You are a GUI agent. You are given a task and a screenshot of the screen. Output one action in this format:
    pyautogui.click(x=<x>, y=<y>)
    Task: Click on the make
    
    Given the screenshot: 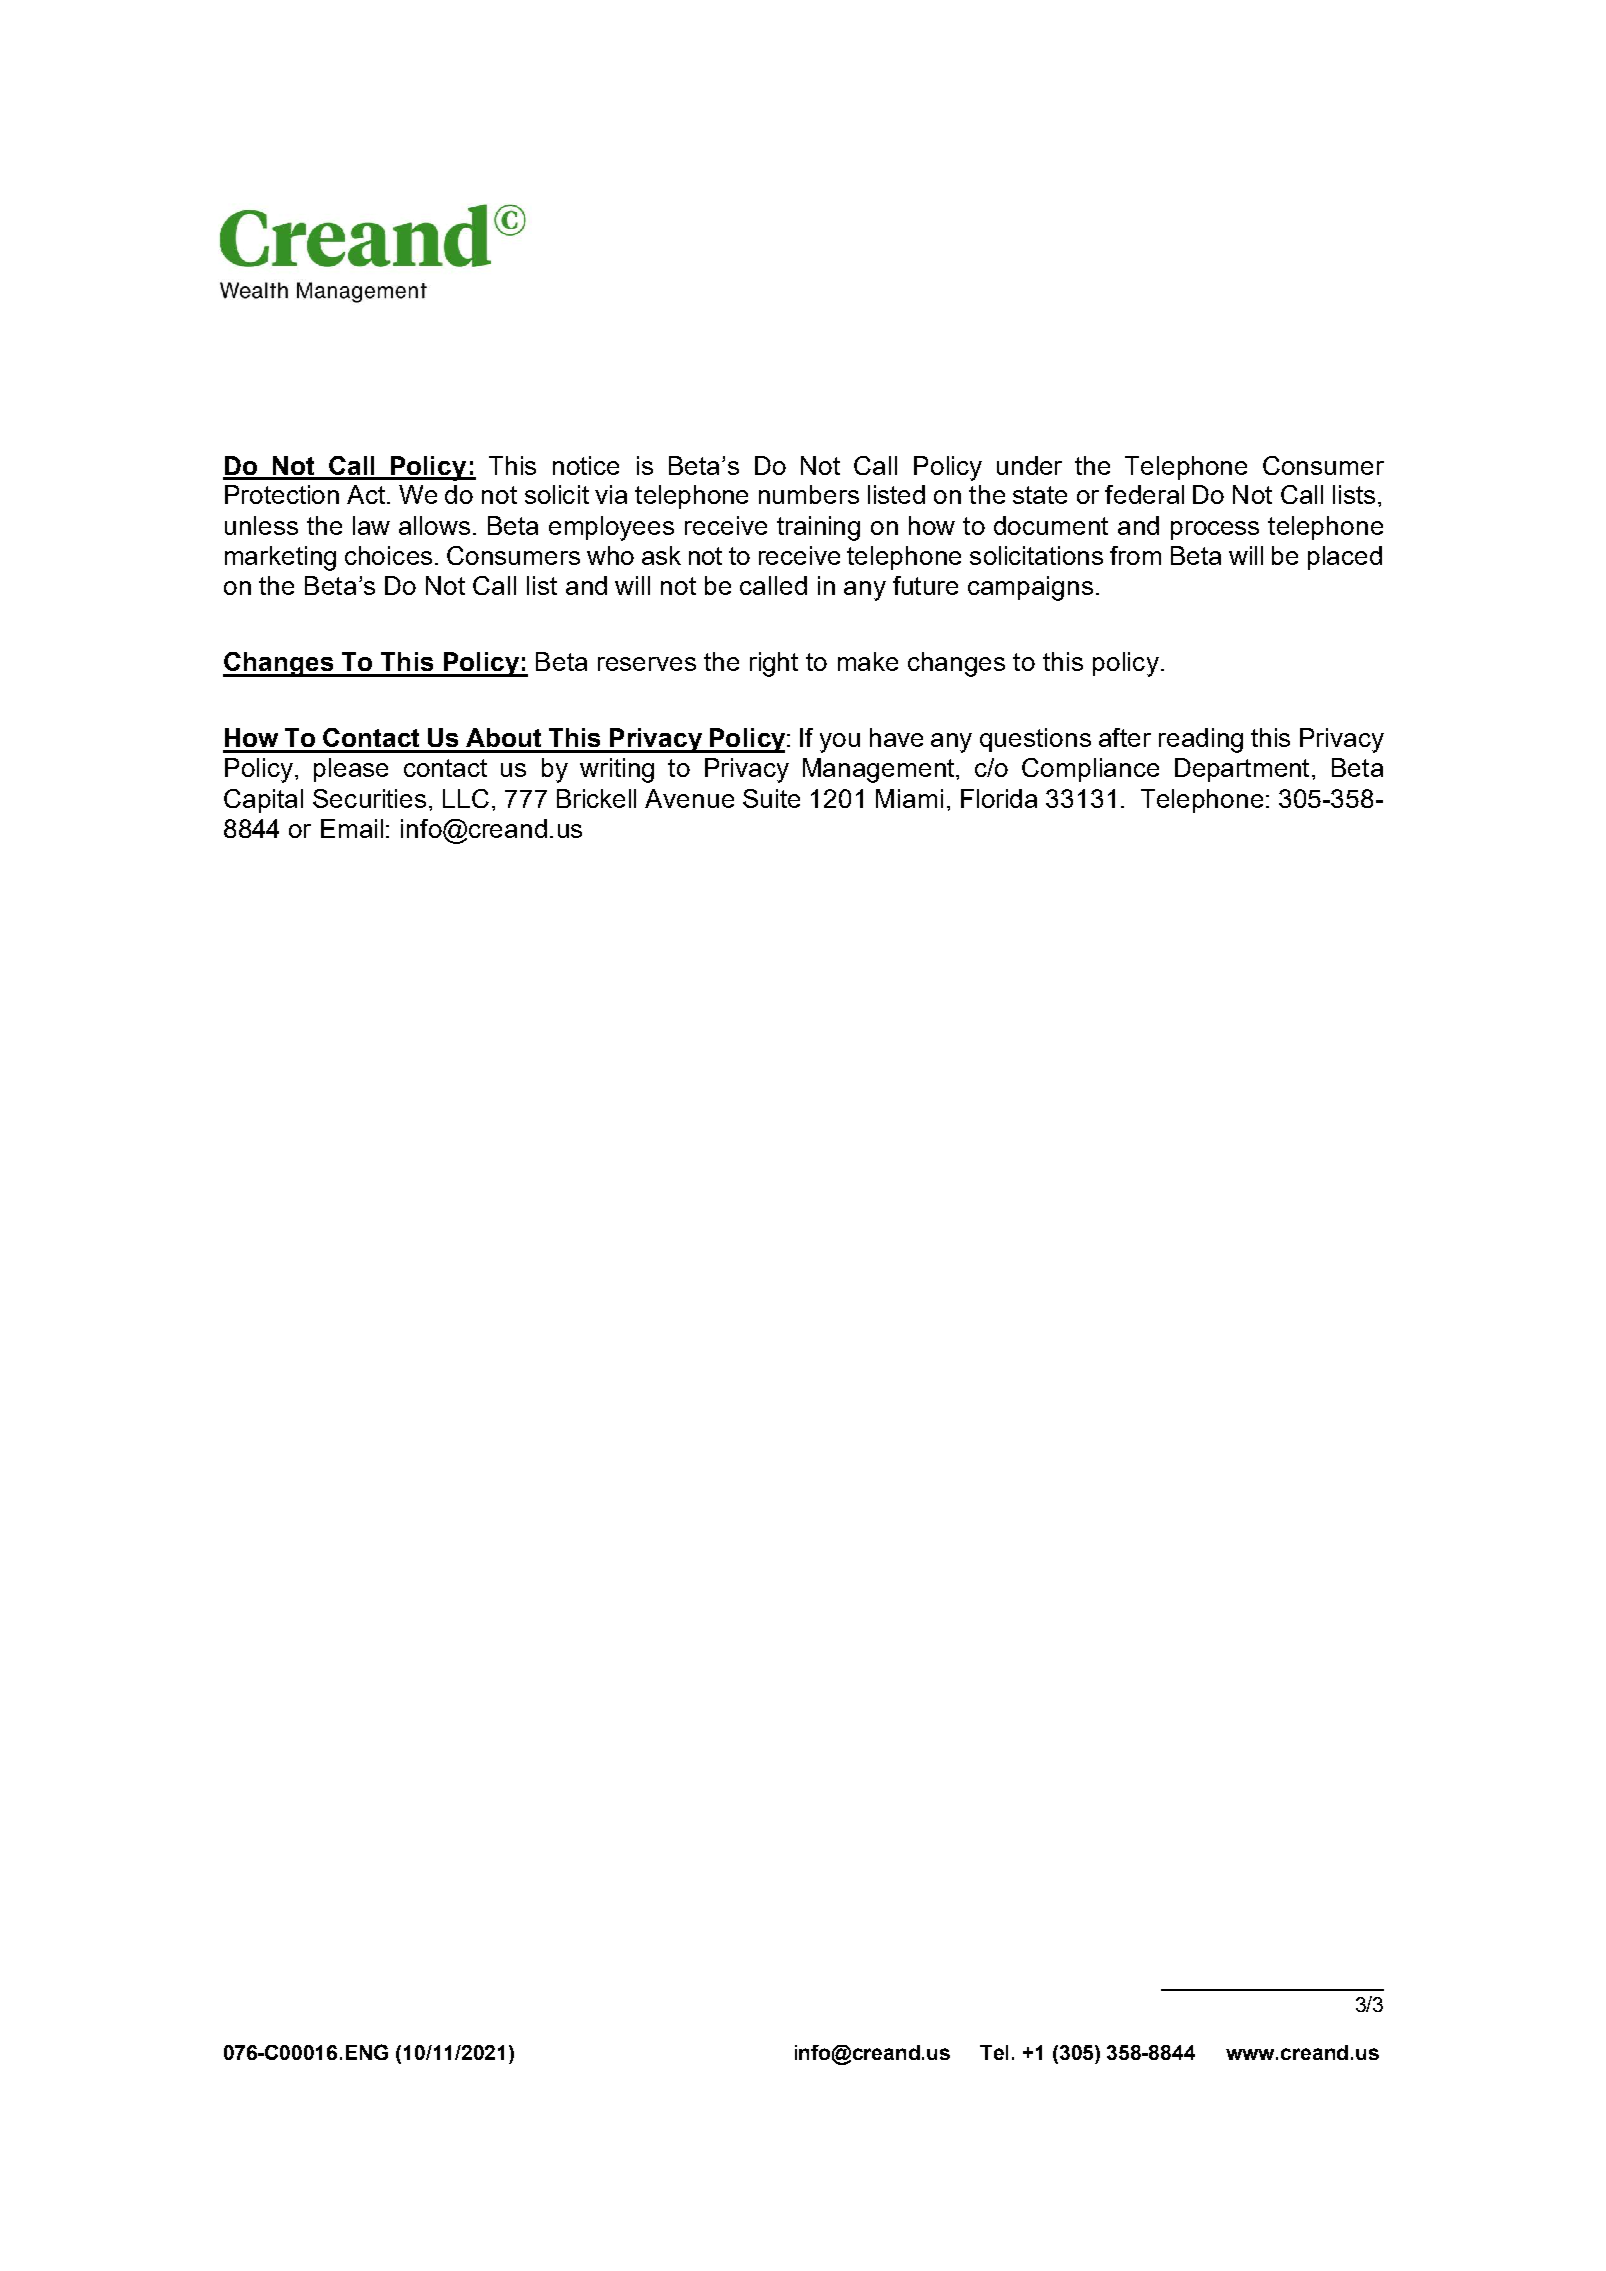 What is the action you would take?
    pyautogui.click(x=868, y=661)
